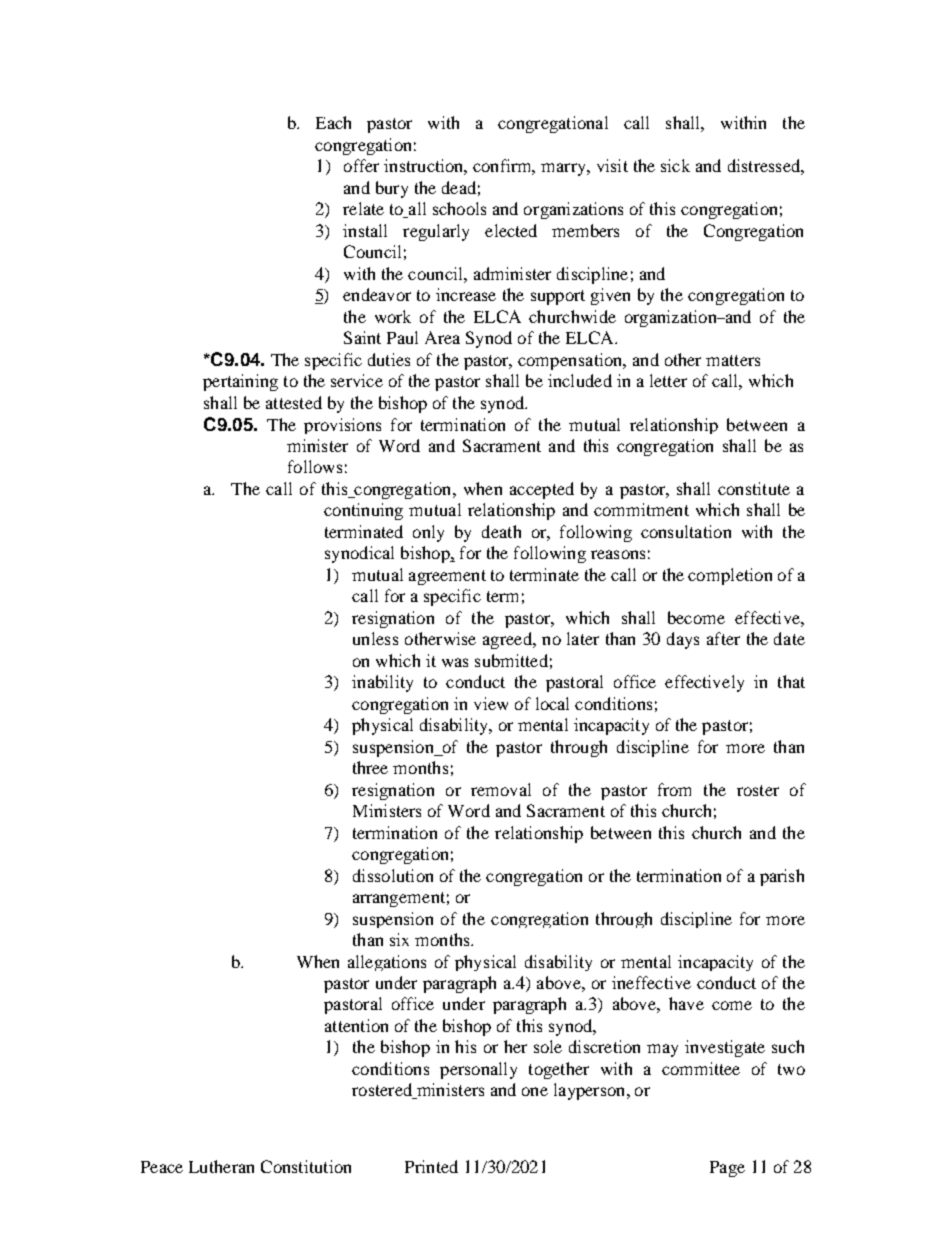  What do you see at coordinates (221, 1166) in the screenshot?
I see `Lutheran` at bounding box center [221, 1166].
